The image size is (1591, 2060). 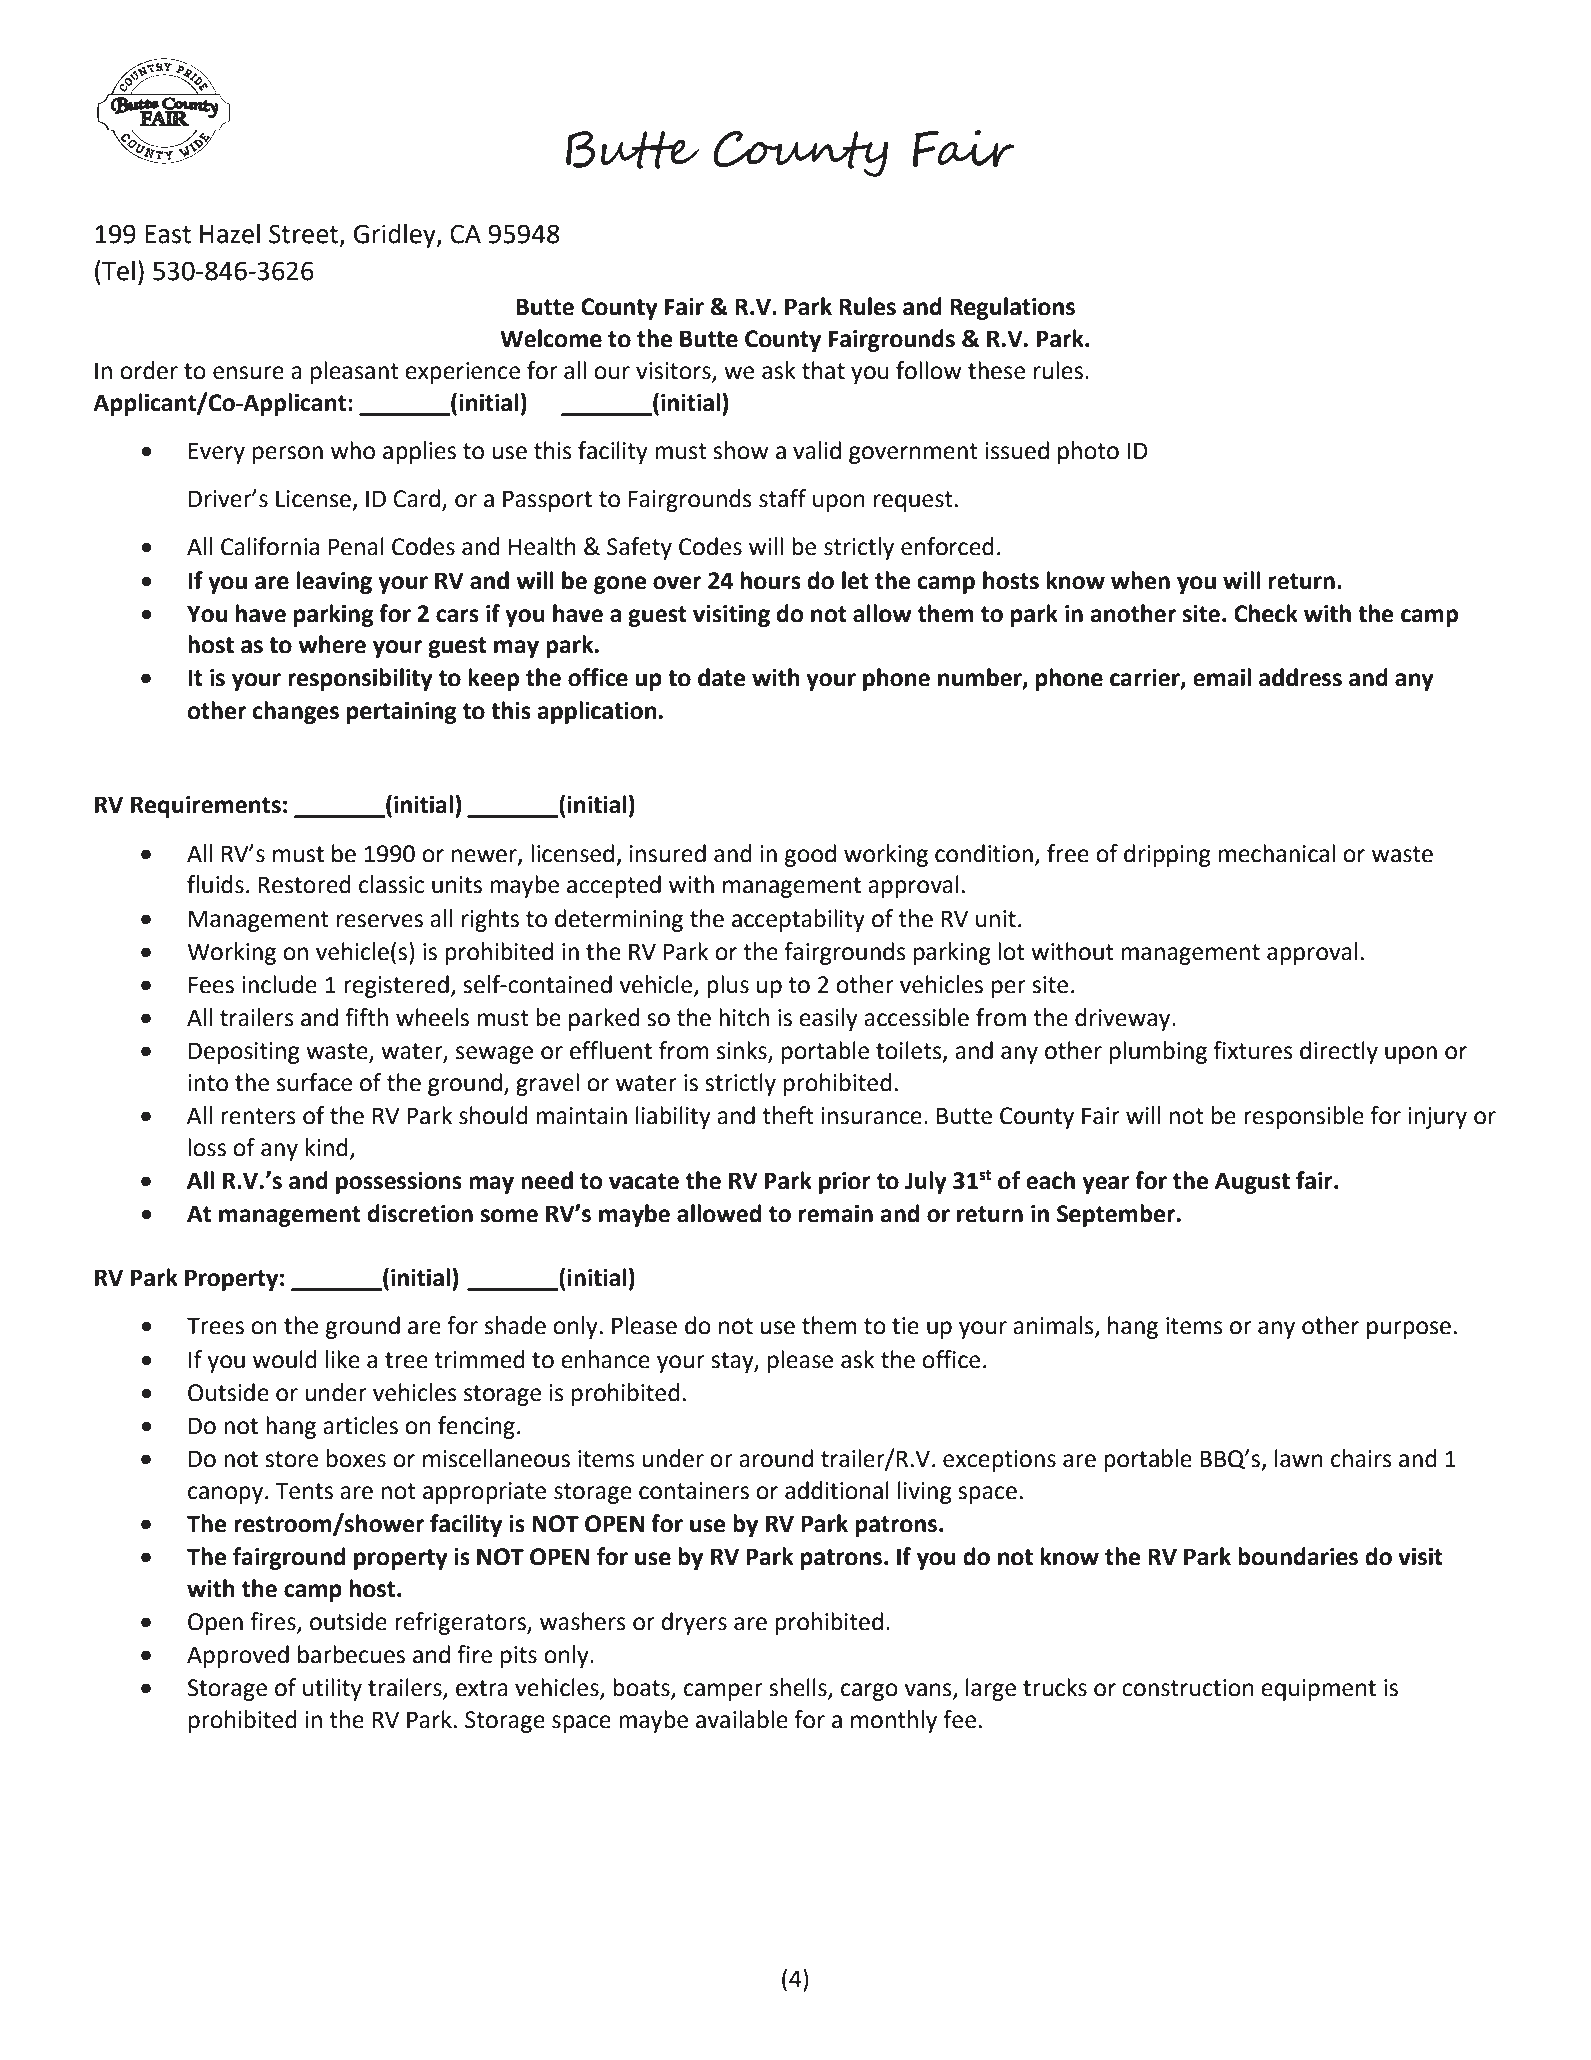 What do you see at coordinates (728, 986) in the screenshot?
I see `plus` at bounding box center [728, 986].
